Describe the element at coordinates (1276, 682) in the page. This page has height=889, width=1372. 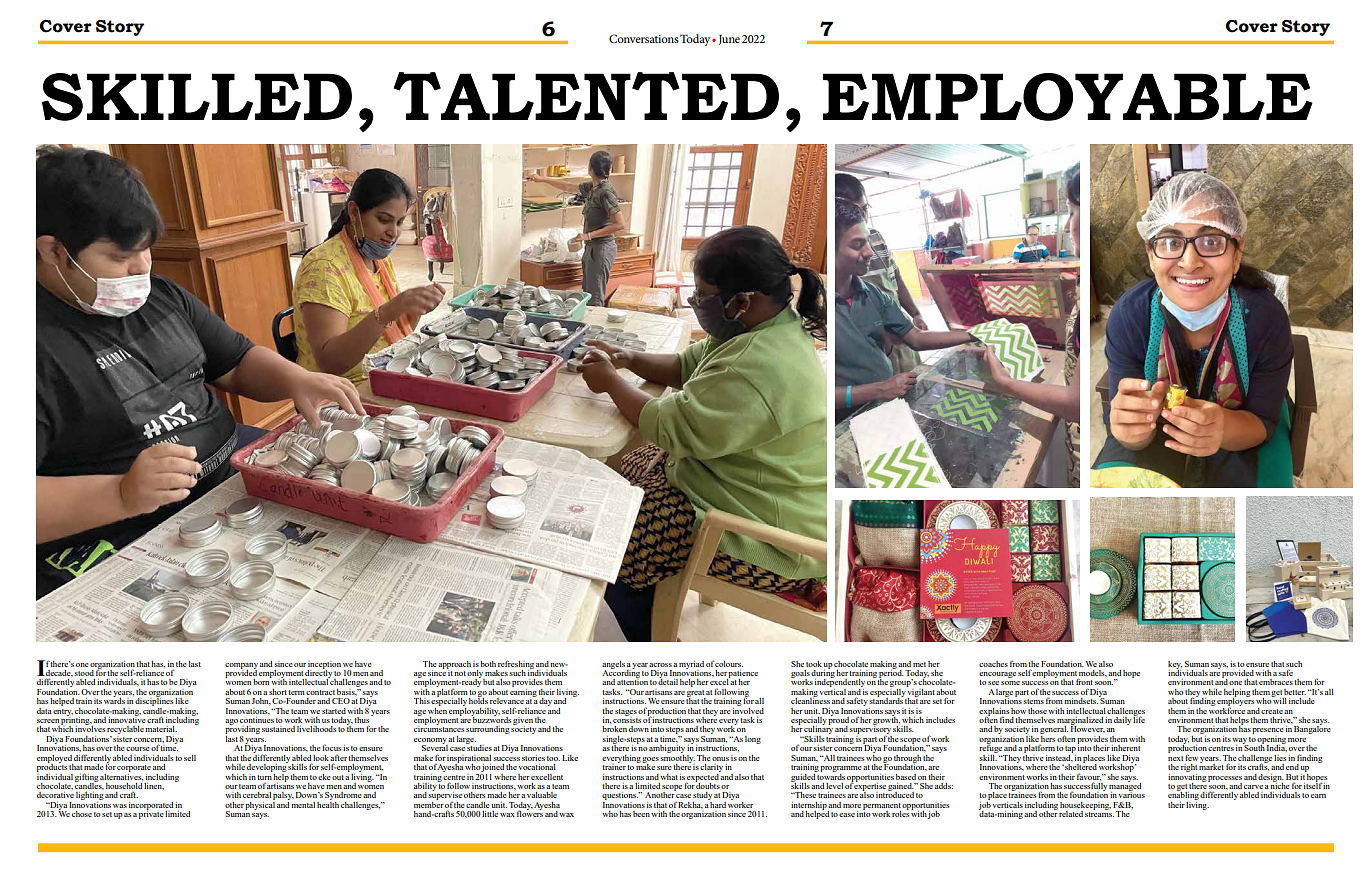
I see `embraces` at that location.
